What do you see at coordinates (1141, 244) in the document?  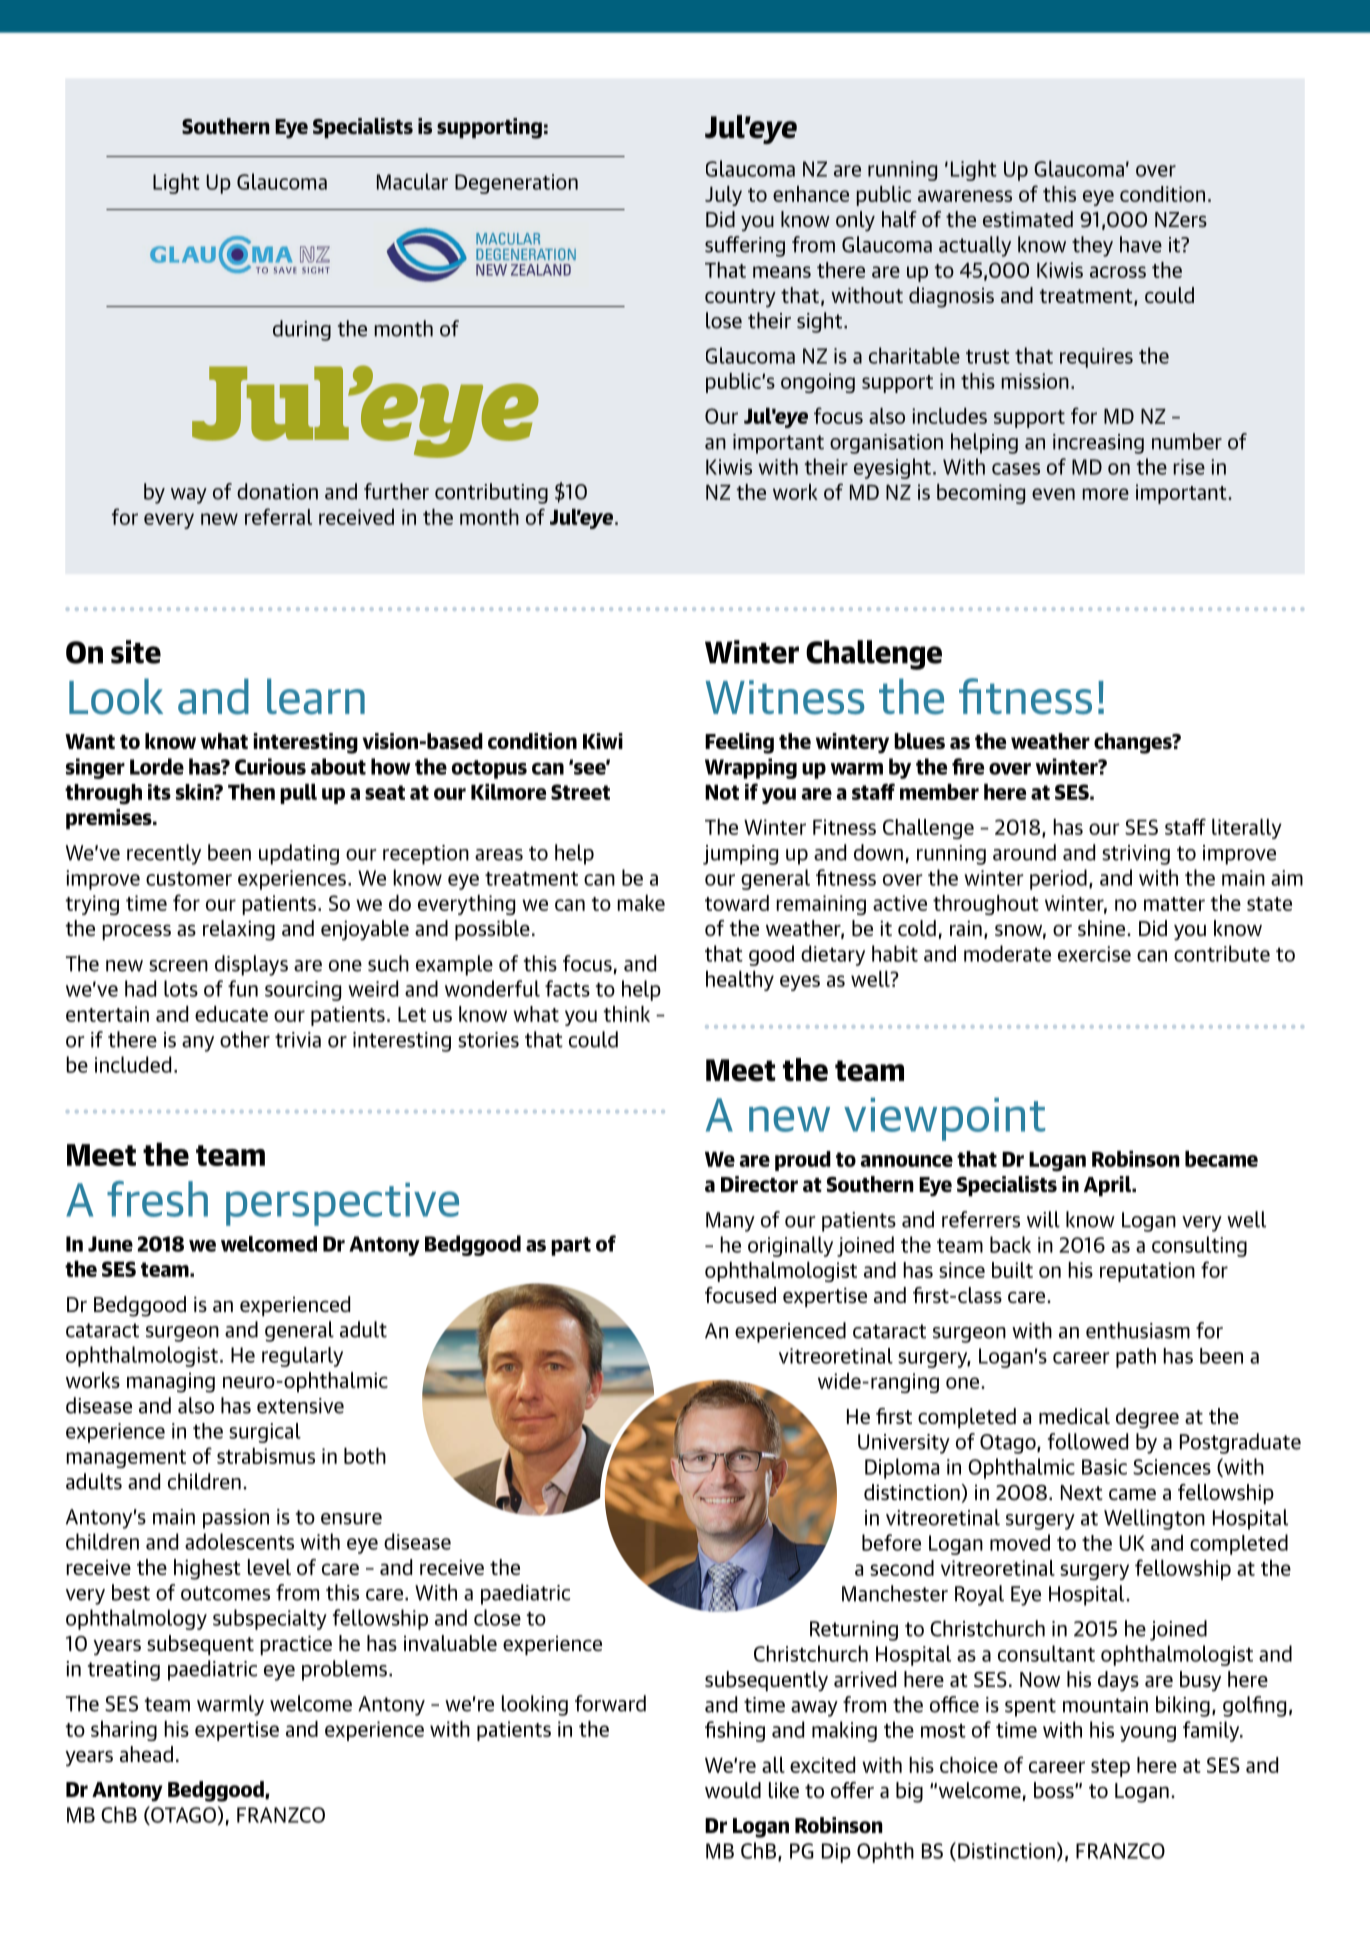 I see `have` at bounding box center [1141, 244].
